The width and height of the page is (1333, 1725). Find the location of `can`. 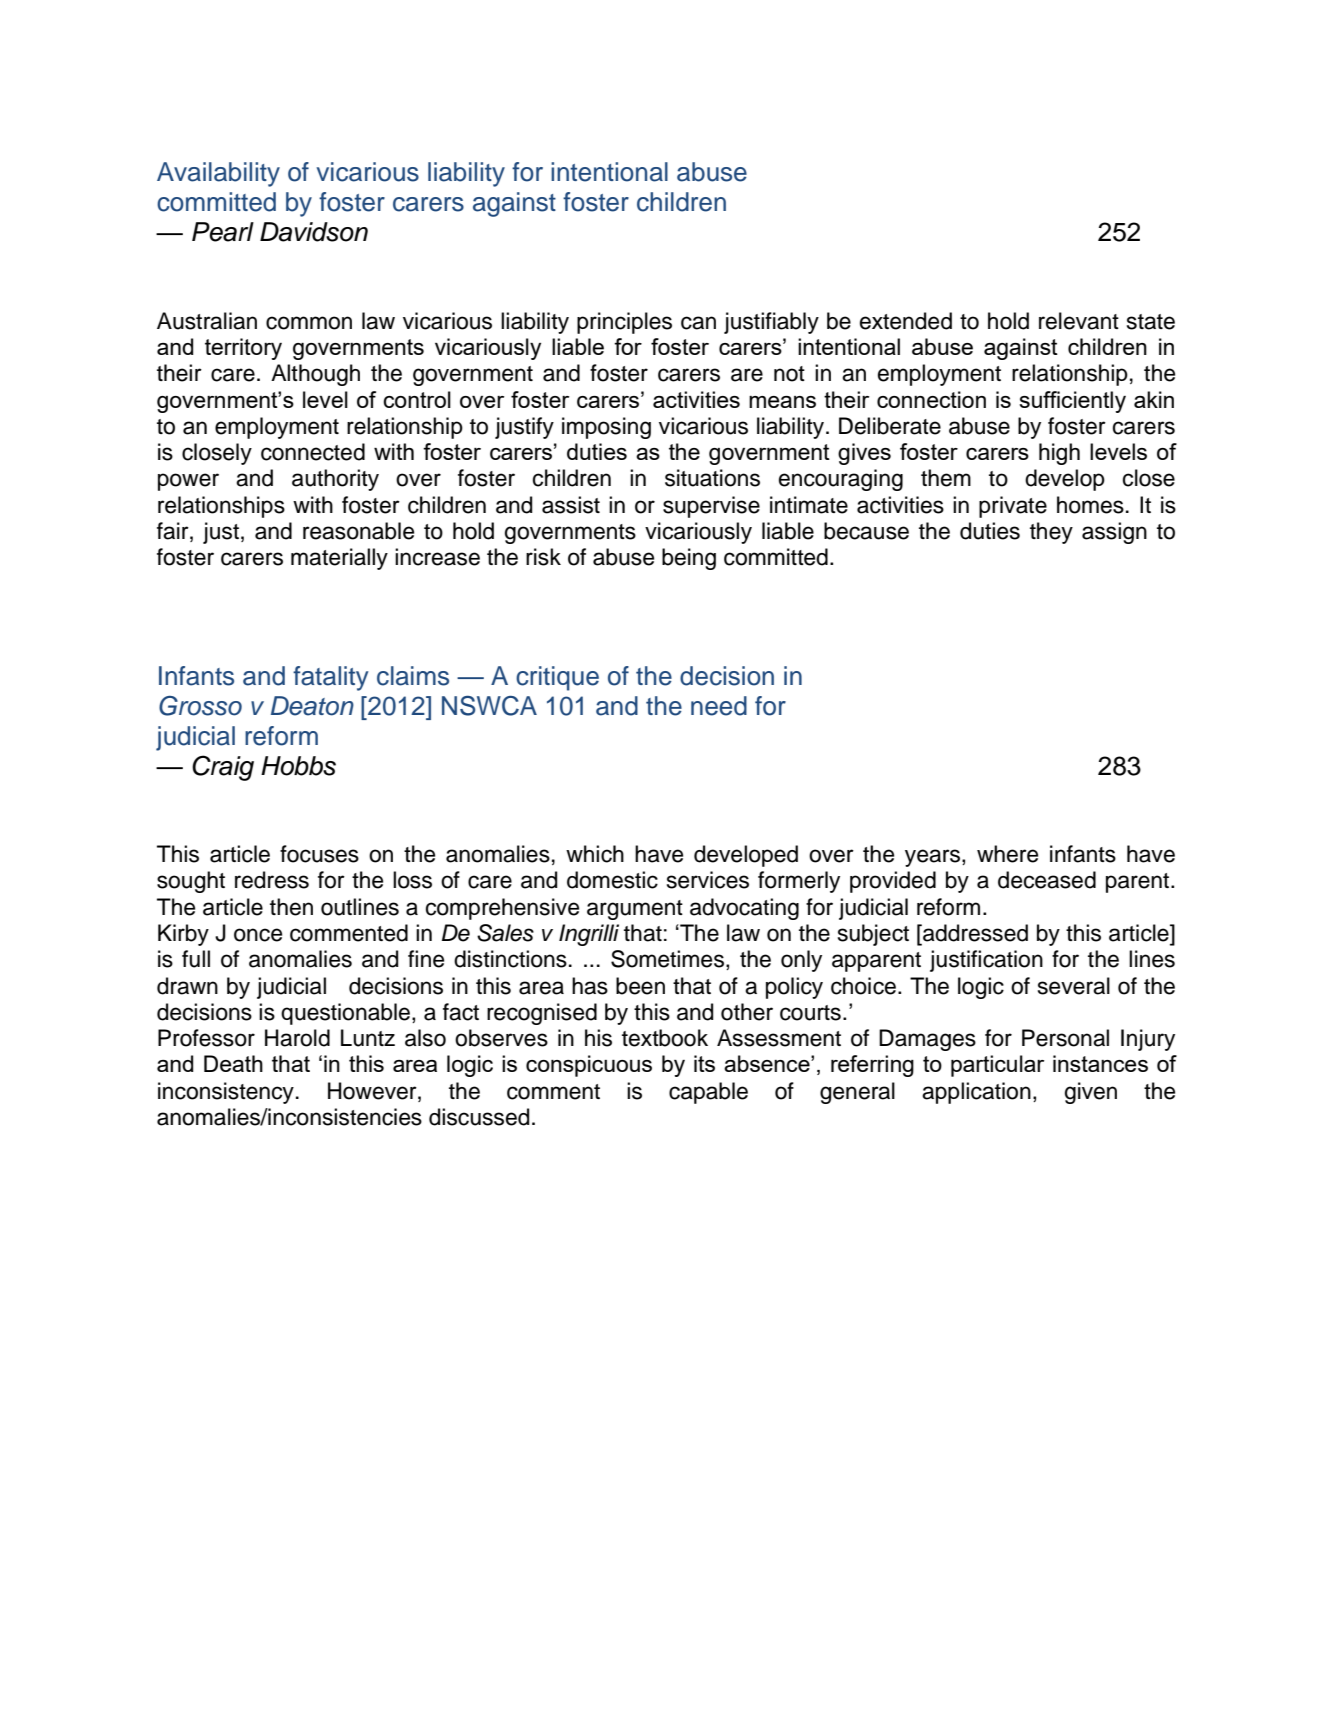

can is located at coordinates (698, 323).
